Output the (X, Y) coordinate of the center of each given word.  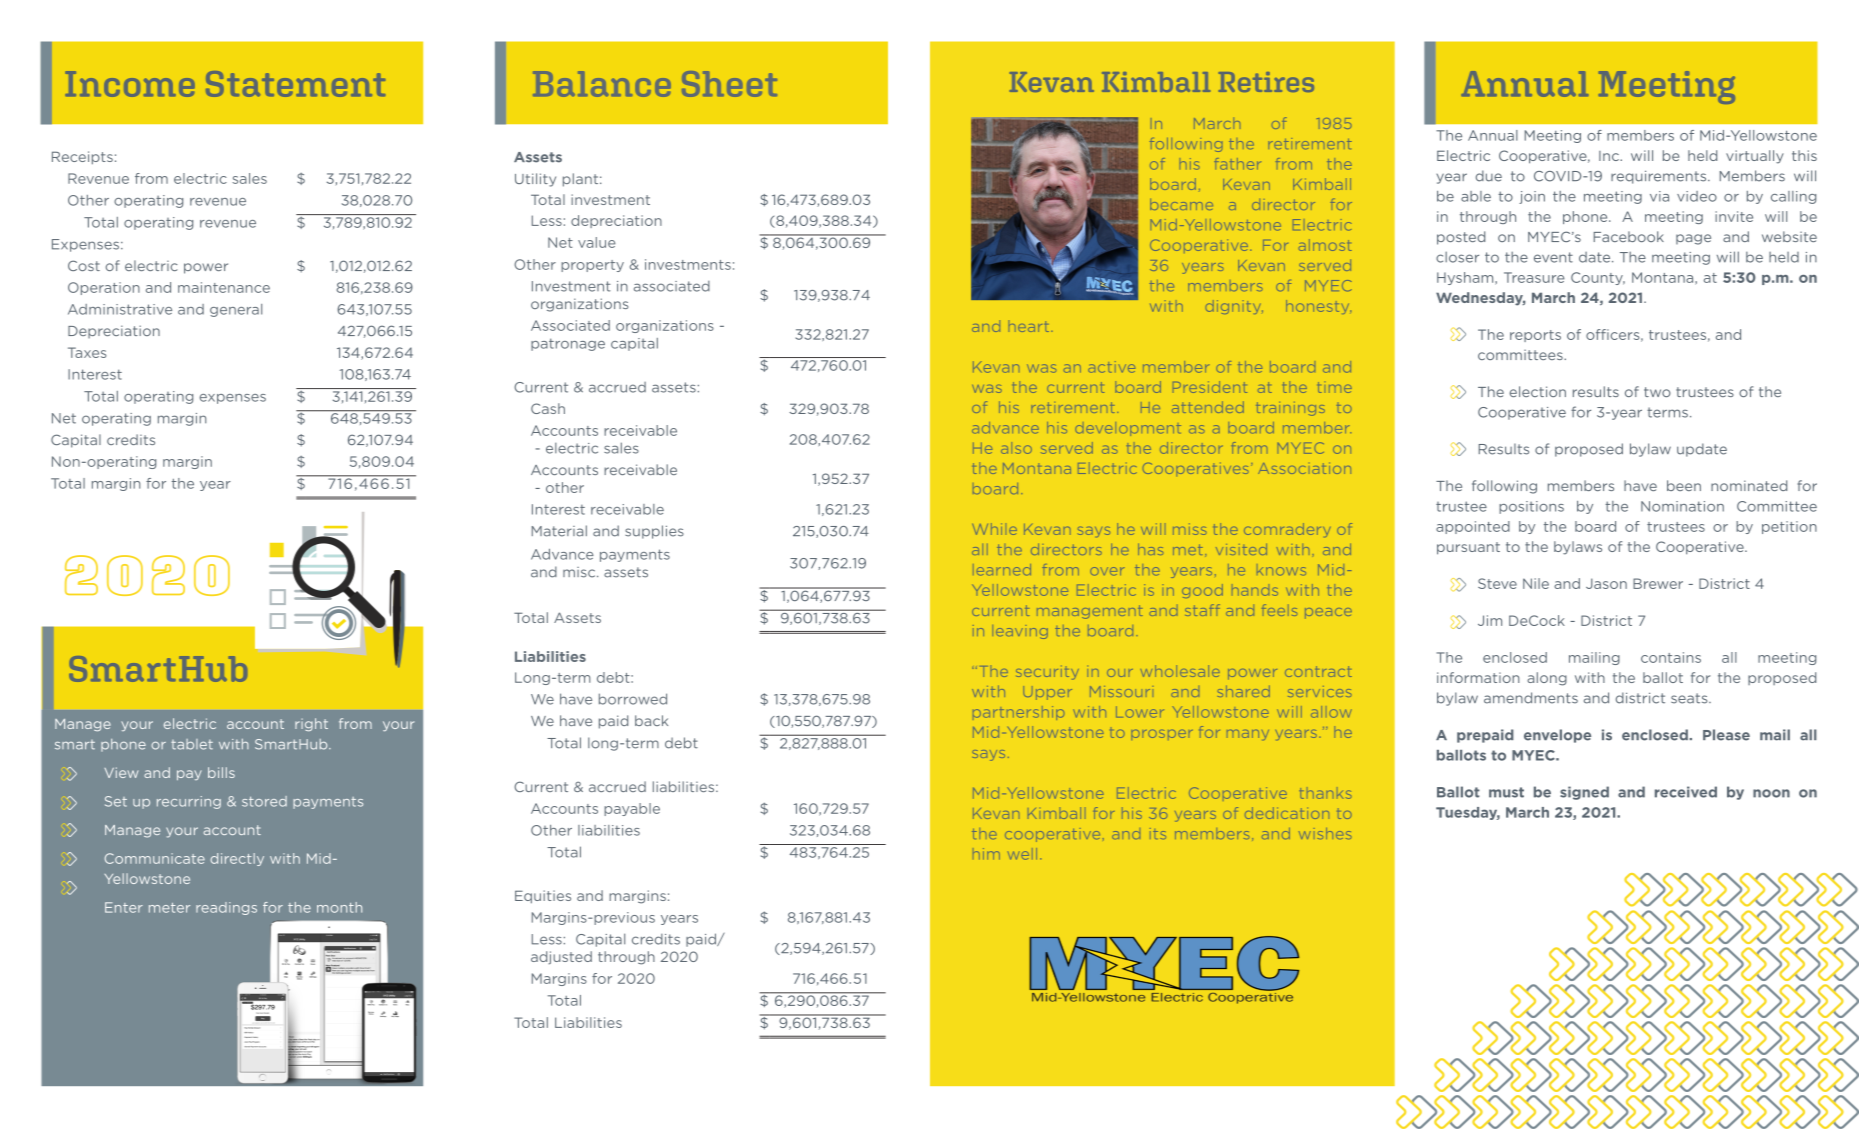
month (339, 907)
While (994, 529)
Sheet (729, 84)
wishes (1325, 833)
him (986, 854)
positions (1531, 507)
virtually (1755, 157)
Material (559, 531)
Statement (295, 84)
